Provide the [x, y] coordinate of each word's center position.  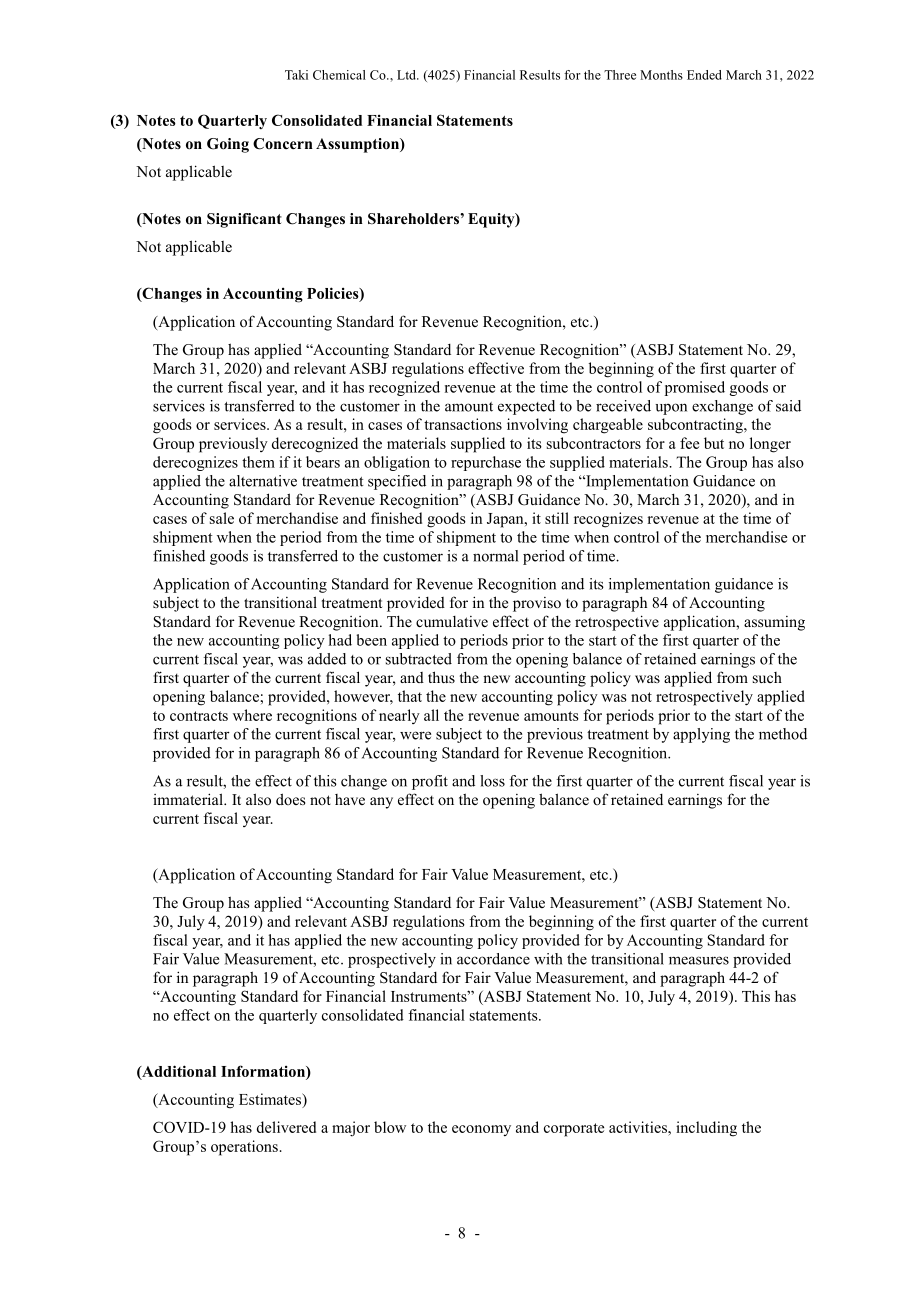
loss [492, 781]
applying [701, 735]
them [258, 462]
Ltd [407, 75]
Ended [704, 75]
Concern [283, 144]
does [290, 799]
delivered [286, 1127]
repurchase [486, 463]
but [714, 443]
